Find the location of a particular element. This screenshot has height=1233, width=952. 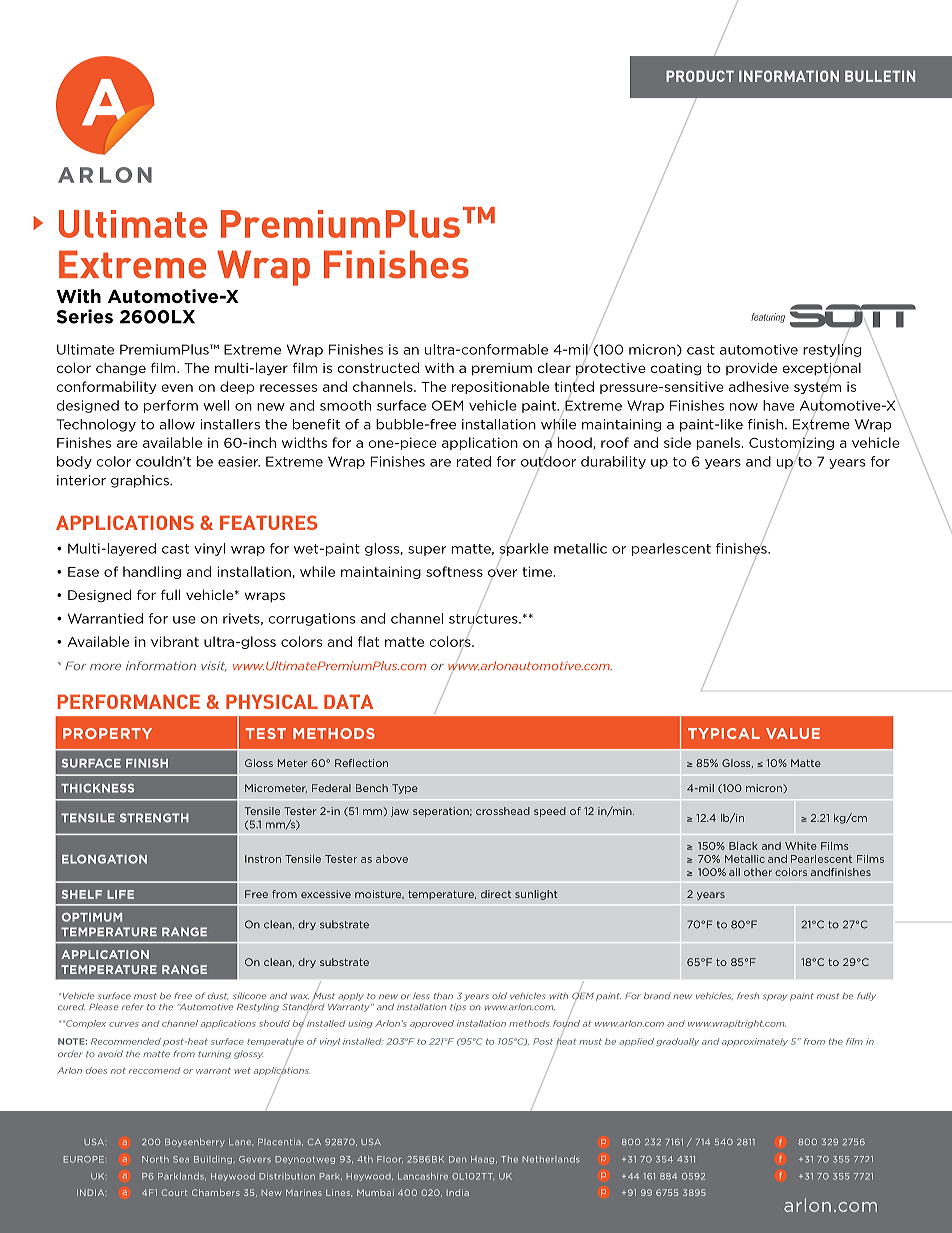

approximately is located at coordinates (755, 1042).
